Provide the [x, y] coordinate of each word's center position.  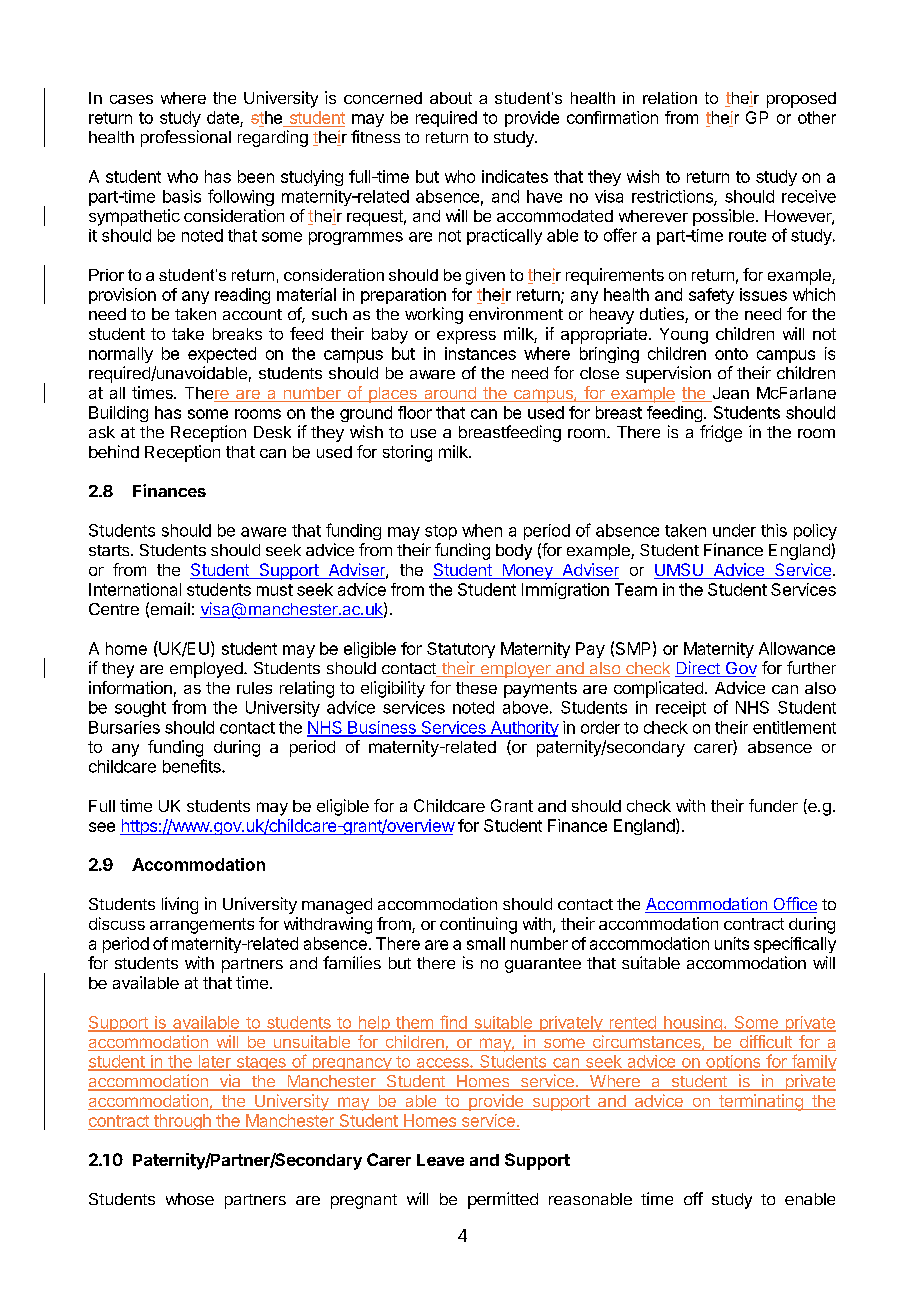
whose [190, 1199]
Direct [698, 669]
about [451, 98]
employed [206, 670]
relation [670, 98]
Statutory [461, 650]
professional [186, 138]
